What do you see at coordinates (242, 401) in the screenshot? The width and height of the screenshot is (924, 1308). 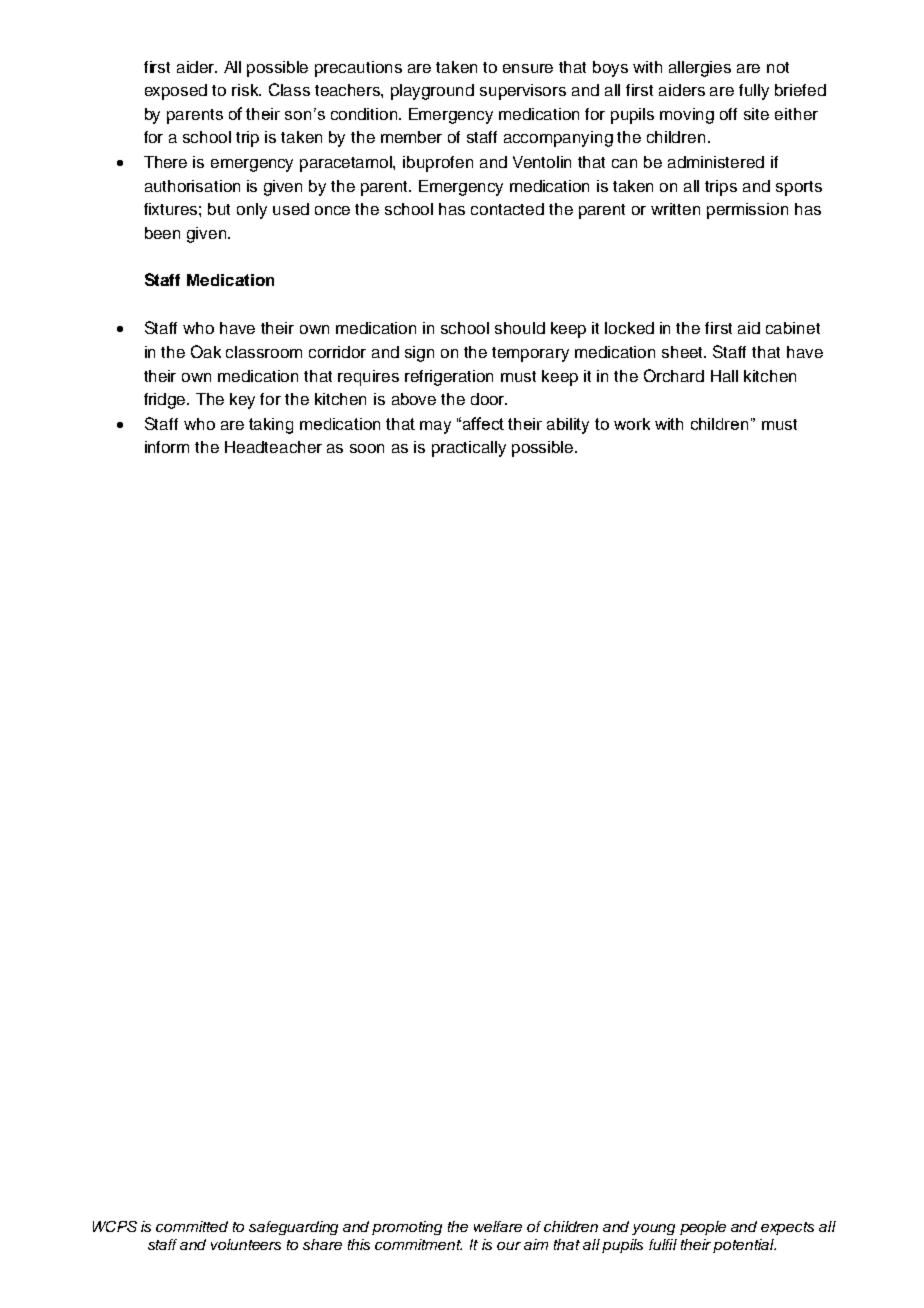 I see `key` at bounding box center [242, 401].
